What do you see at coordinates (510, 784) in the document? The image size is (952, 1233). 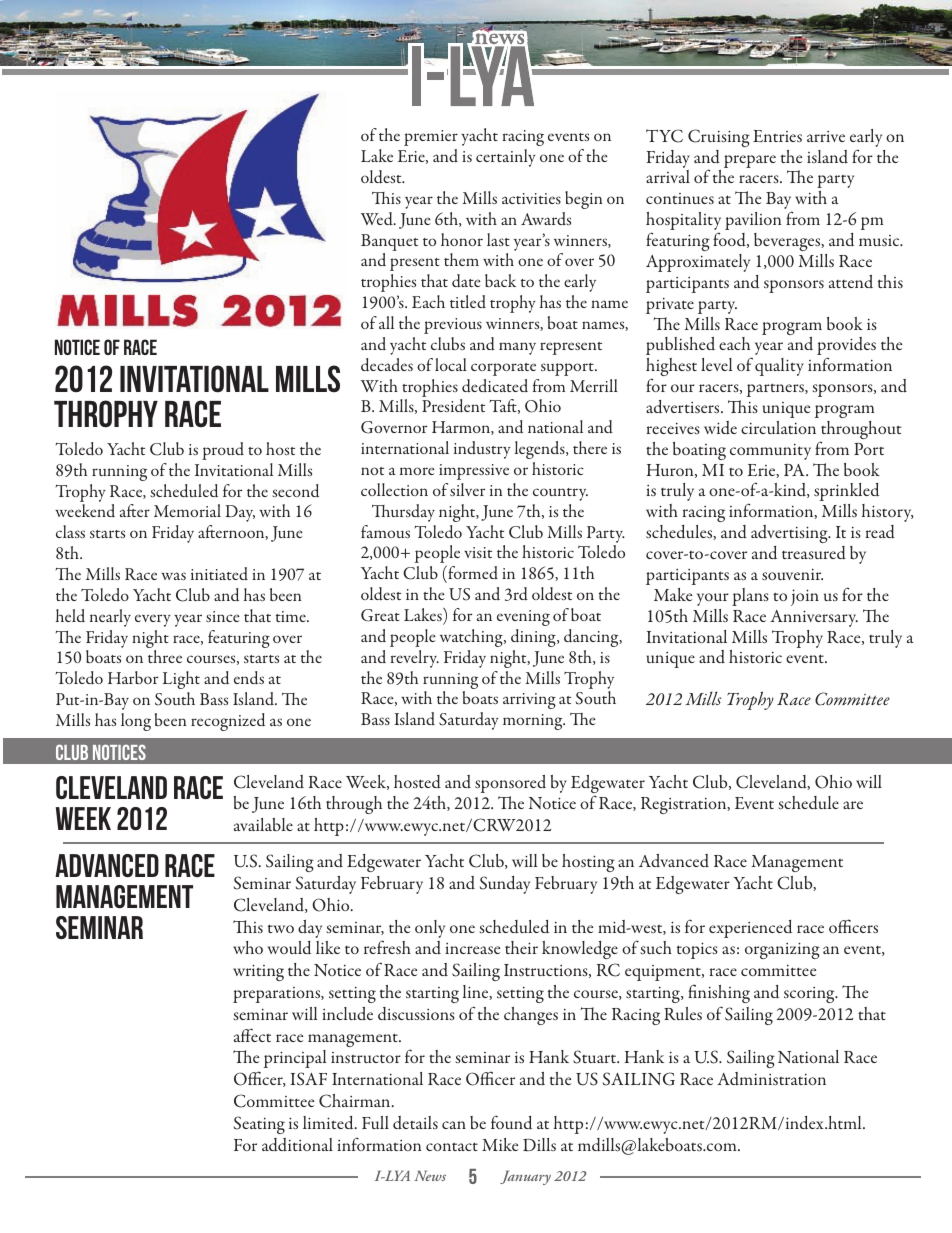 I see `sponsored` at bounding box center [510, 784].
